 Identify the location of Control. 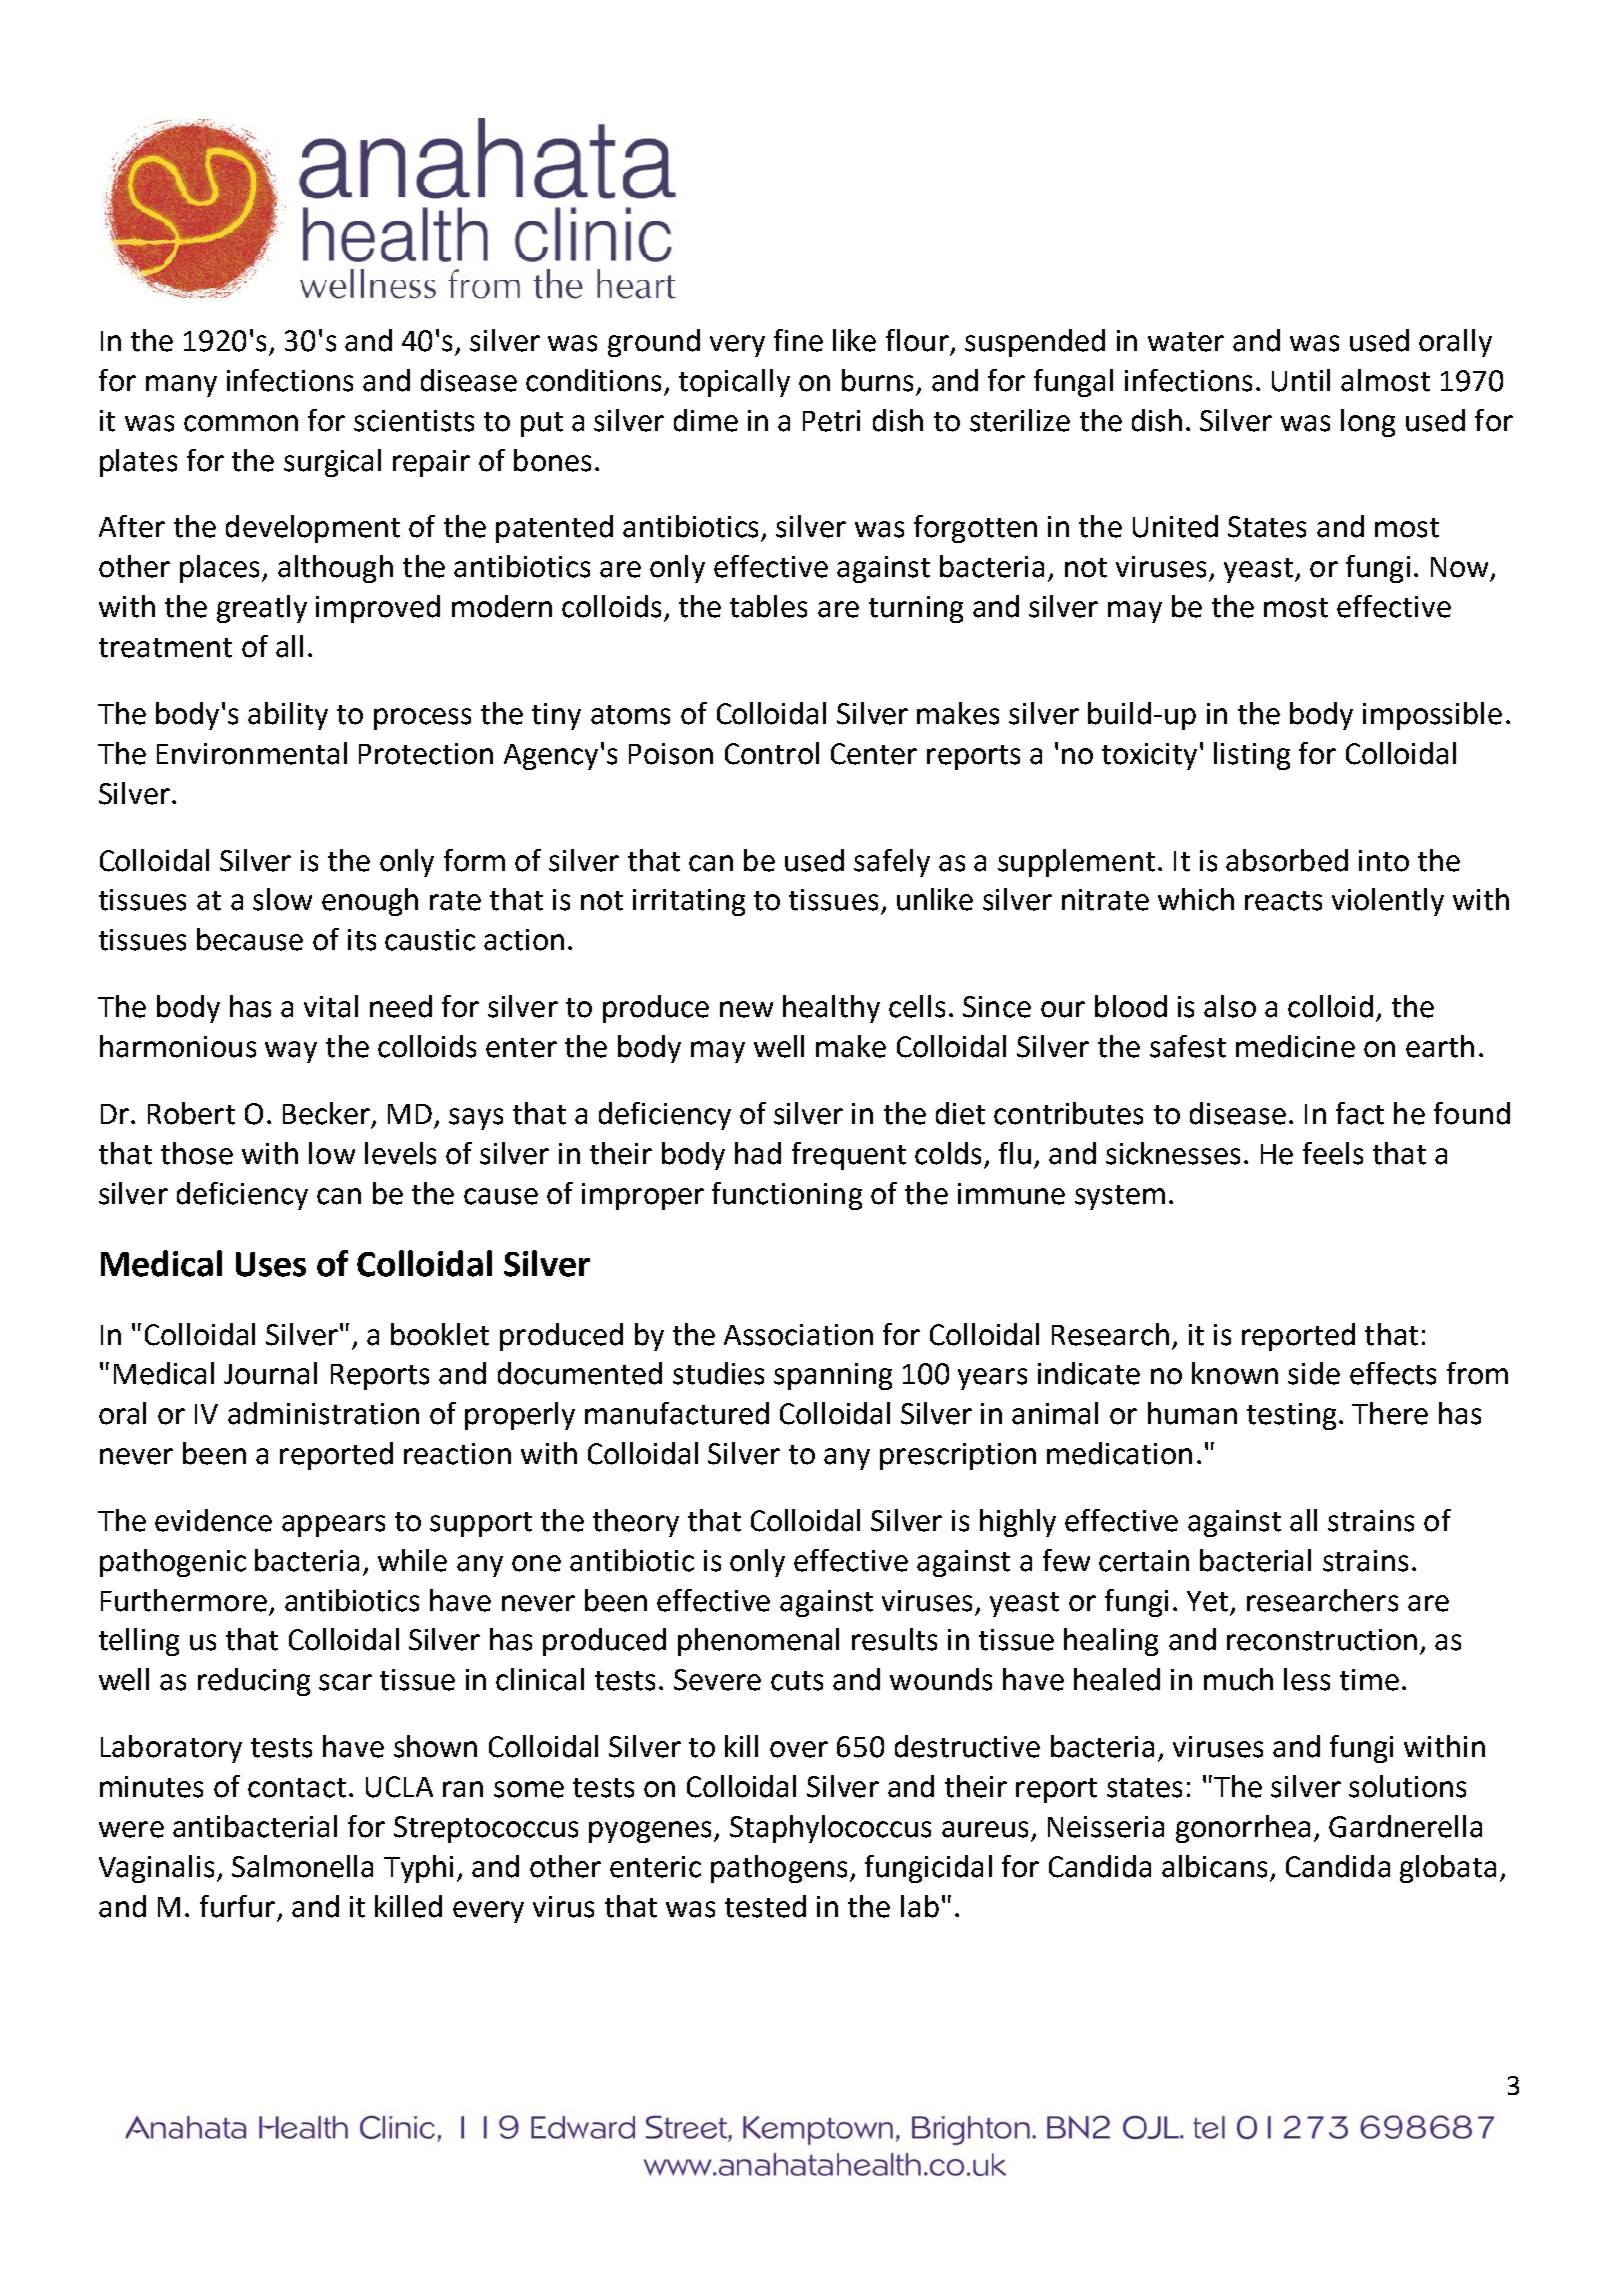
(772, 753).
